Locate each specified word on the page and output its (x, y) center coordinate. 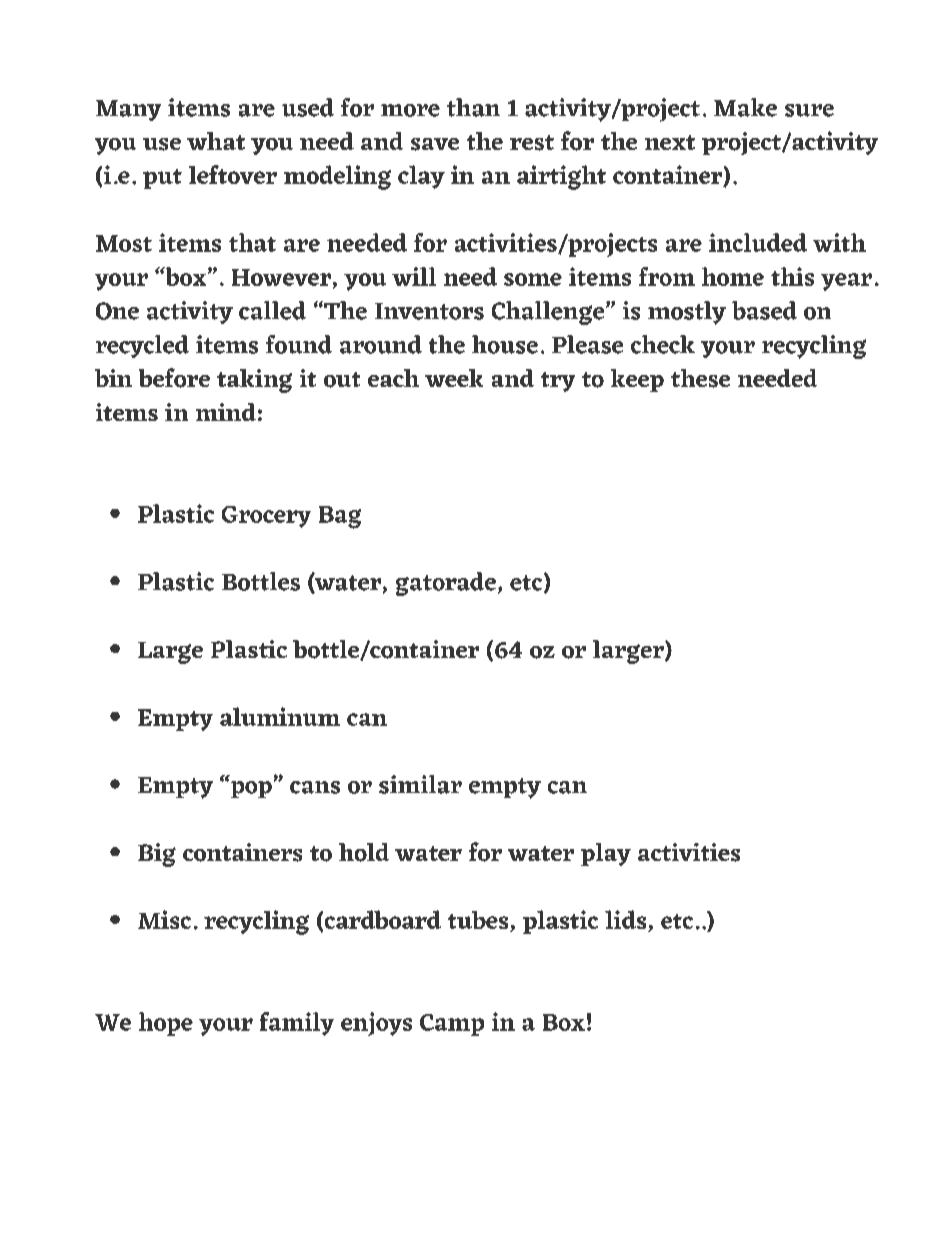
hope (166, 1024)
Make (745, 107)
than (473, 107)
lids (627, 921)
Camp (452, 1025)
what (216, 141)
